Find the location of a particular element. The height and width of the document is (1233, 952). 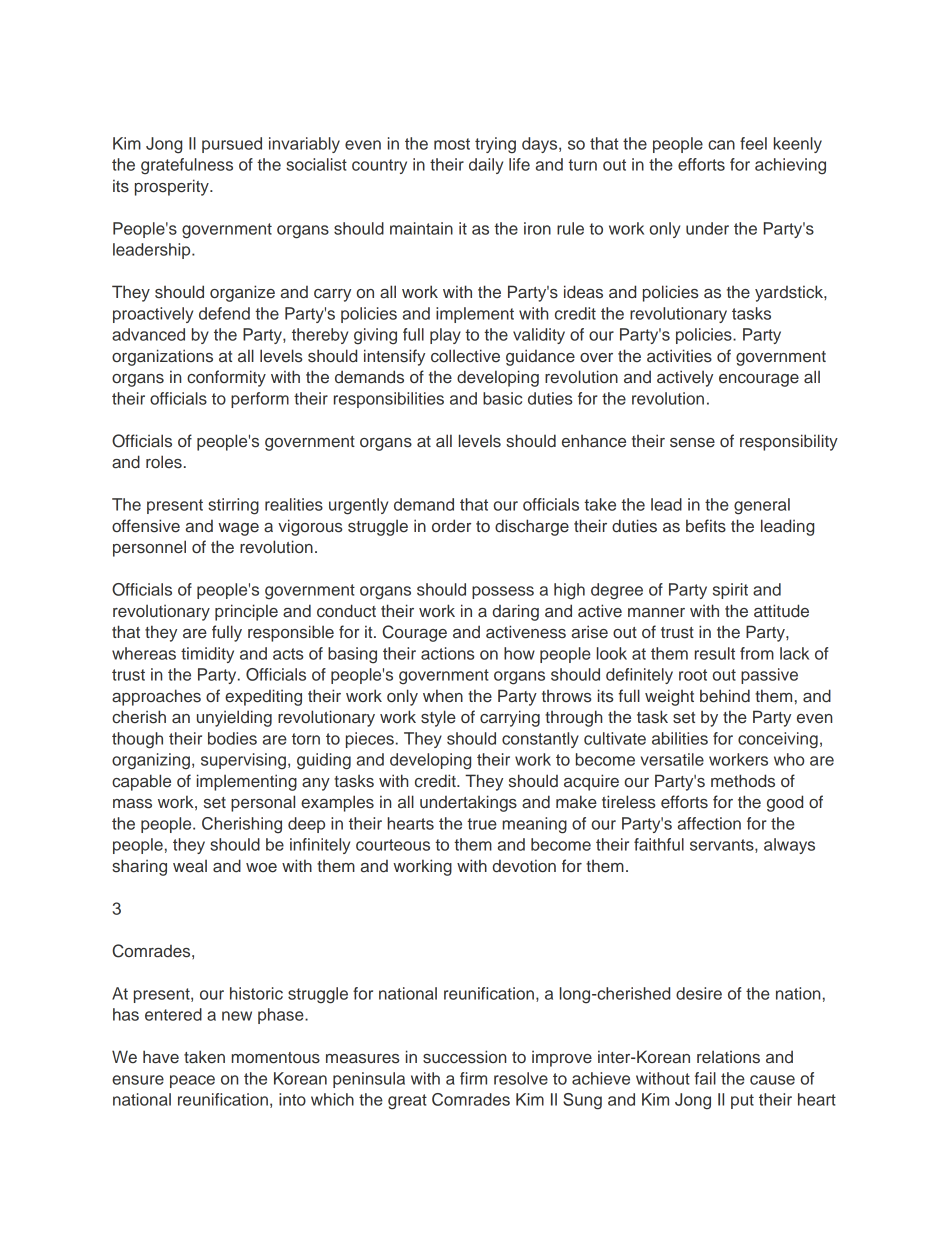

fail is located at coordinates (705, 1078).
